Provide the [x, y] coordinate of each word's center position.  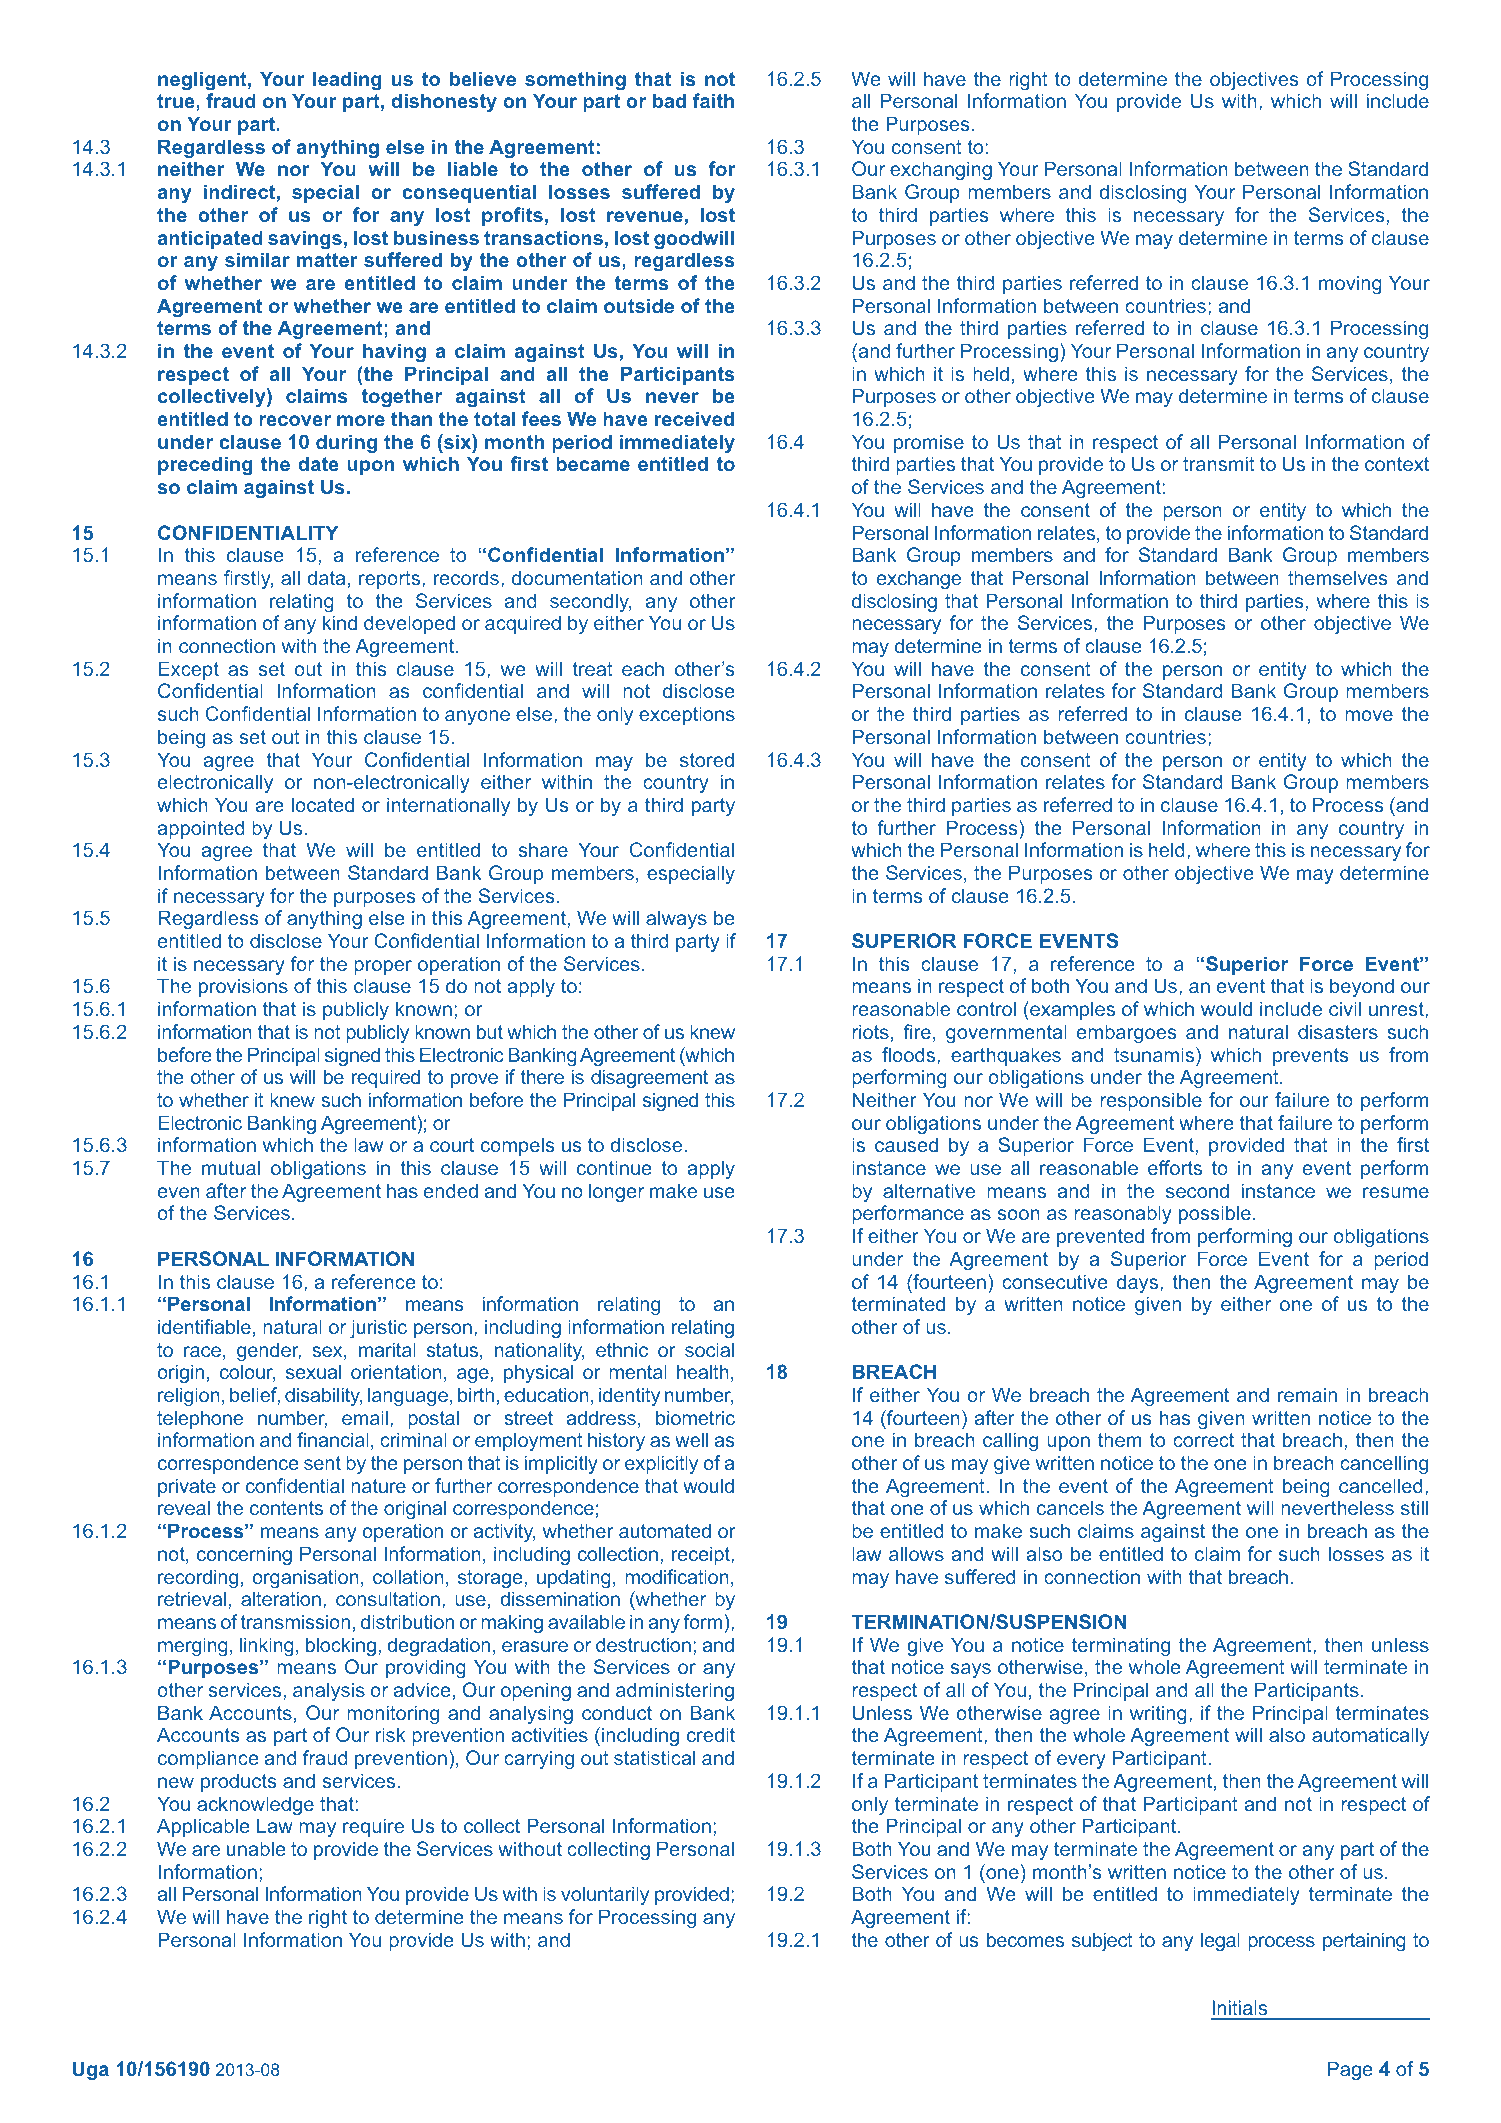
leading [347, 80]
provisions [243, 987]
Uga [90, 2070]
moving [1350, 284]
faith [713, 100]
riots [870, 1031]
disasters [1338, 1031]
